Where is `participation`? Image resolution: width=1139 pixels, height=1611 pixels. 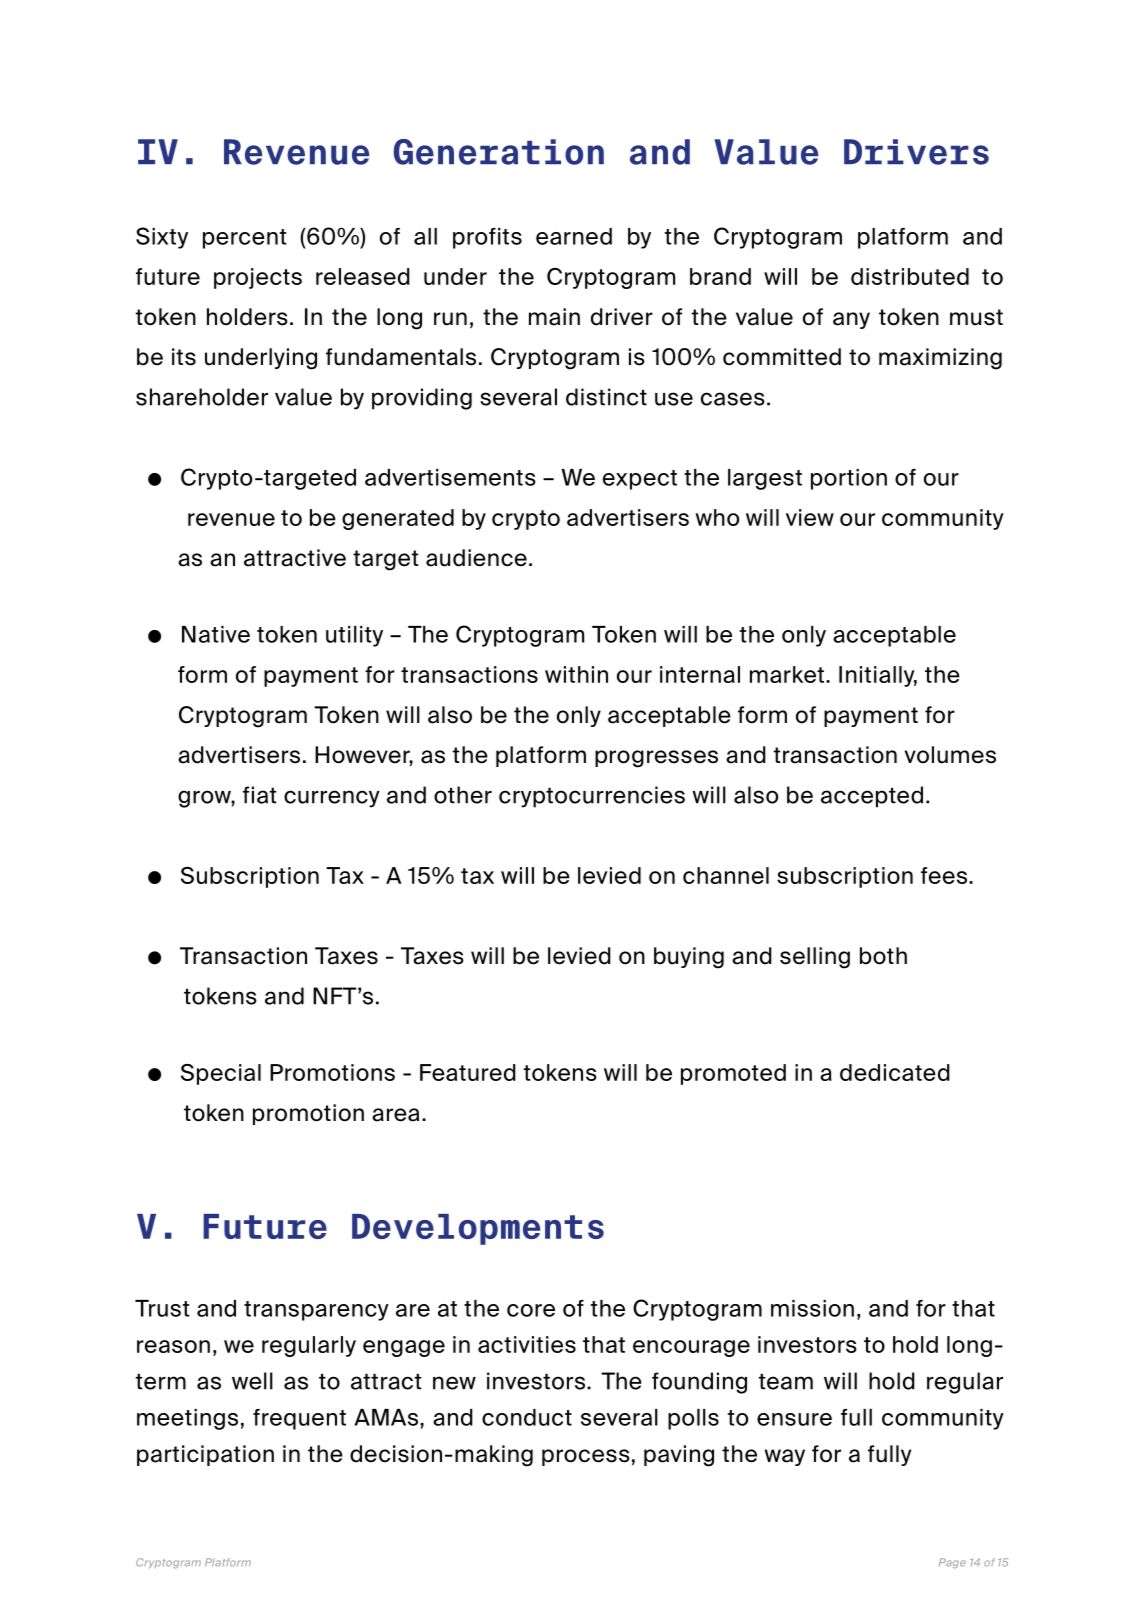 participation is located at coordinates (205, 1455).
